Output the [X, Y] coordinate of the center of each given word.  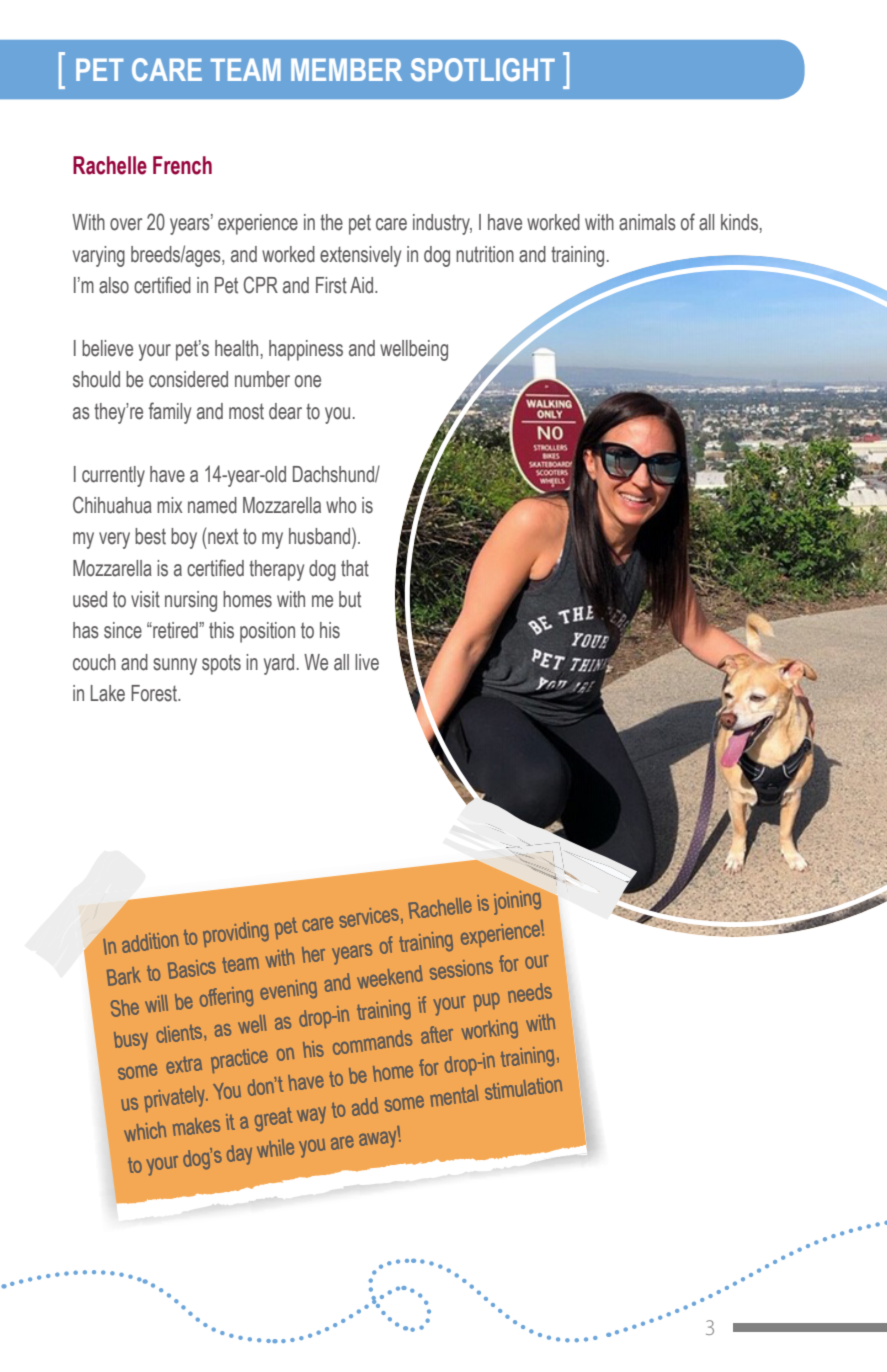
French [182, 165]
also [114, 285]
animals [647, 222]
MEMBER [346, 69]
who [341, 505]
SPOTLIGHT [483, 69]
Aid [363, 285]
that [355, 568]
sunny [175, 666]
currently [113, 476]
